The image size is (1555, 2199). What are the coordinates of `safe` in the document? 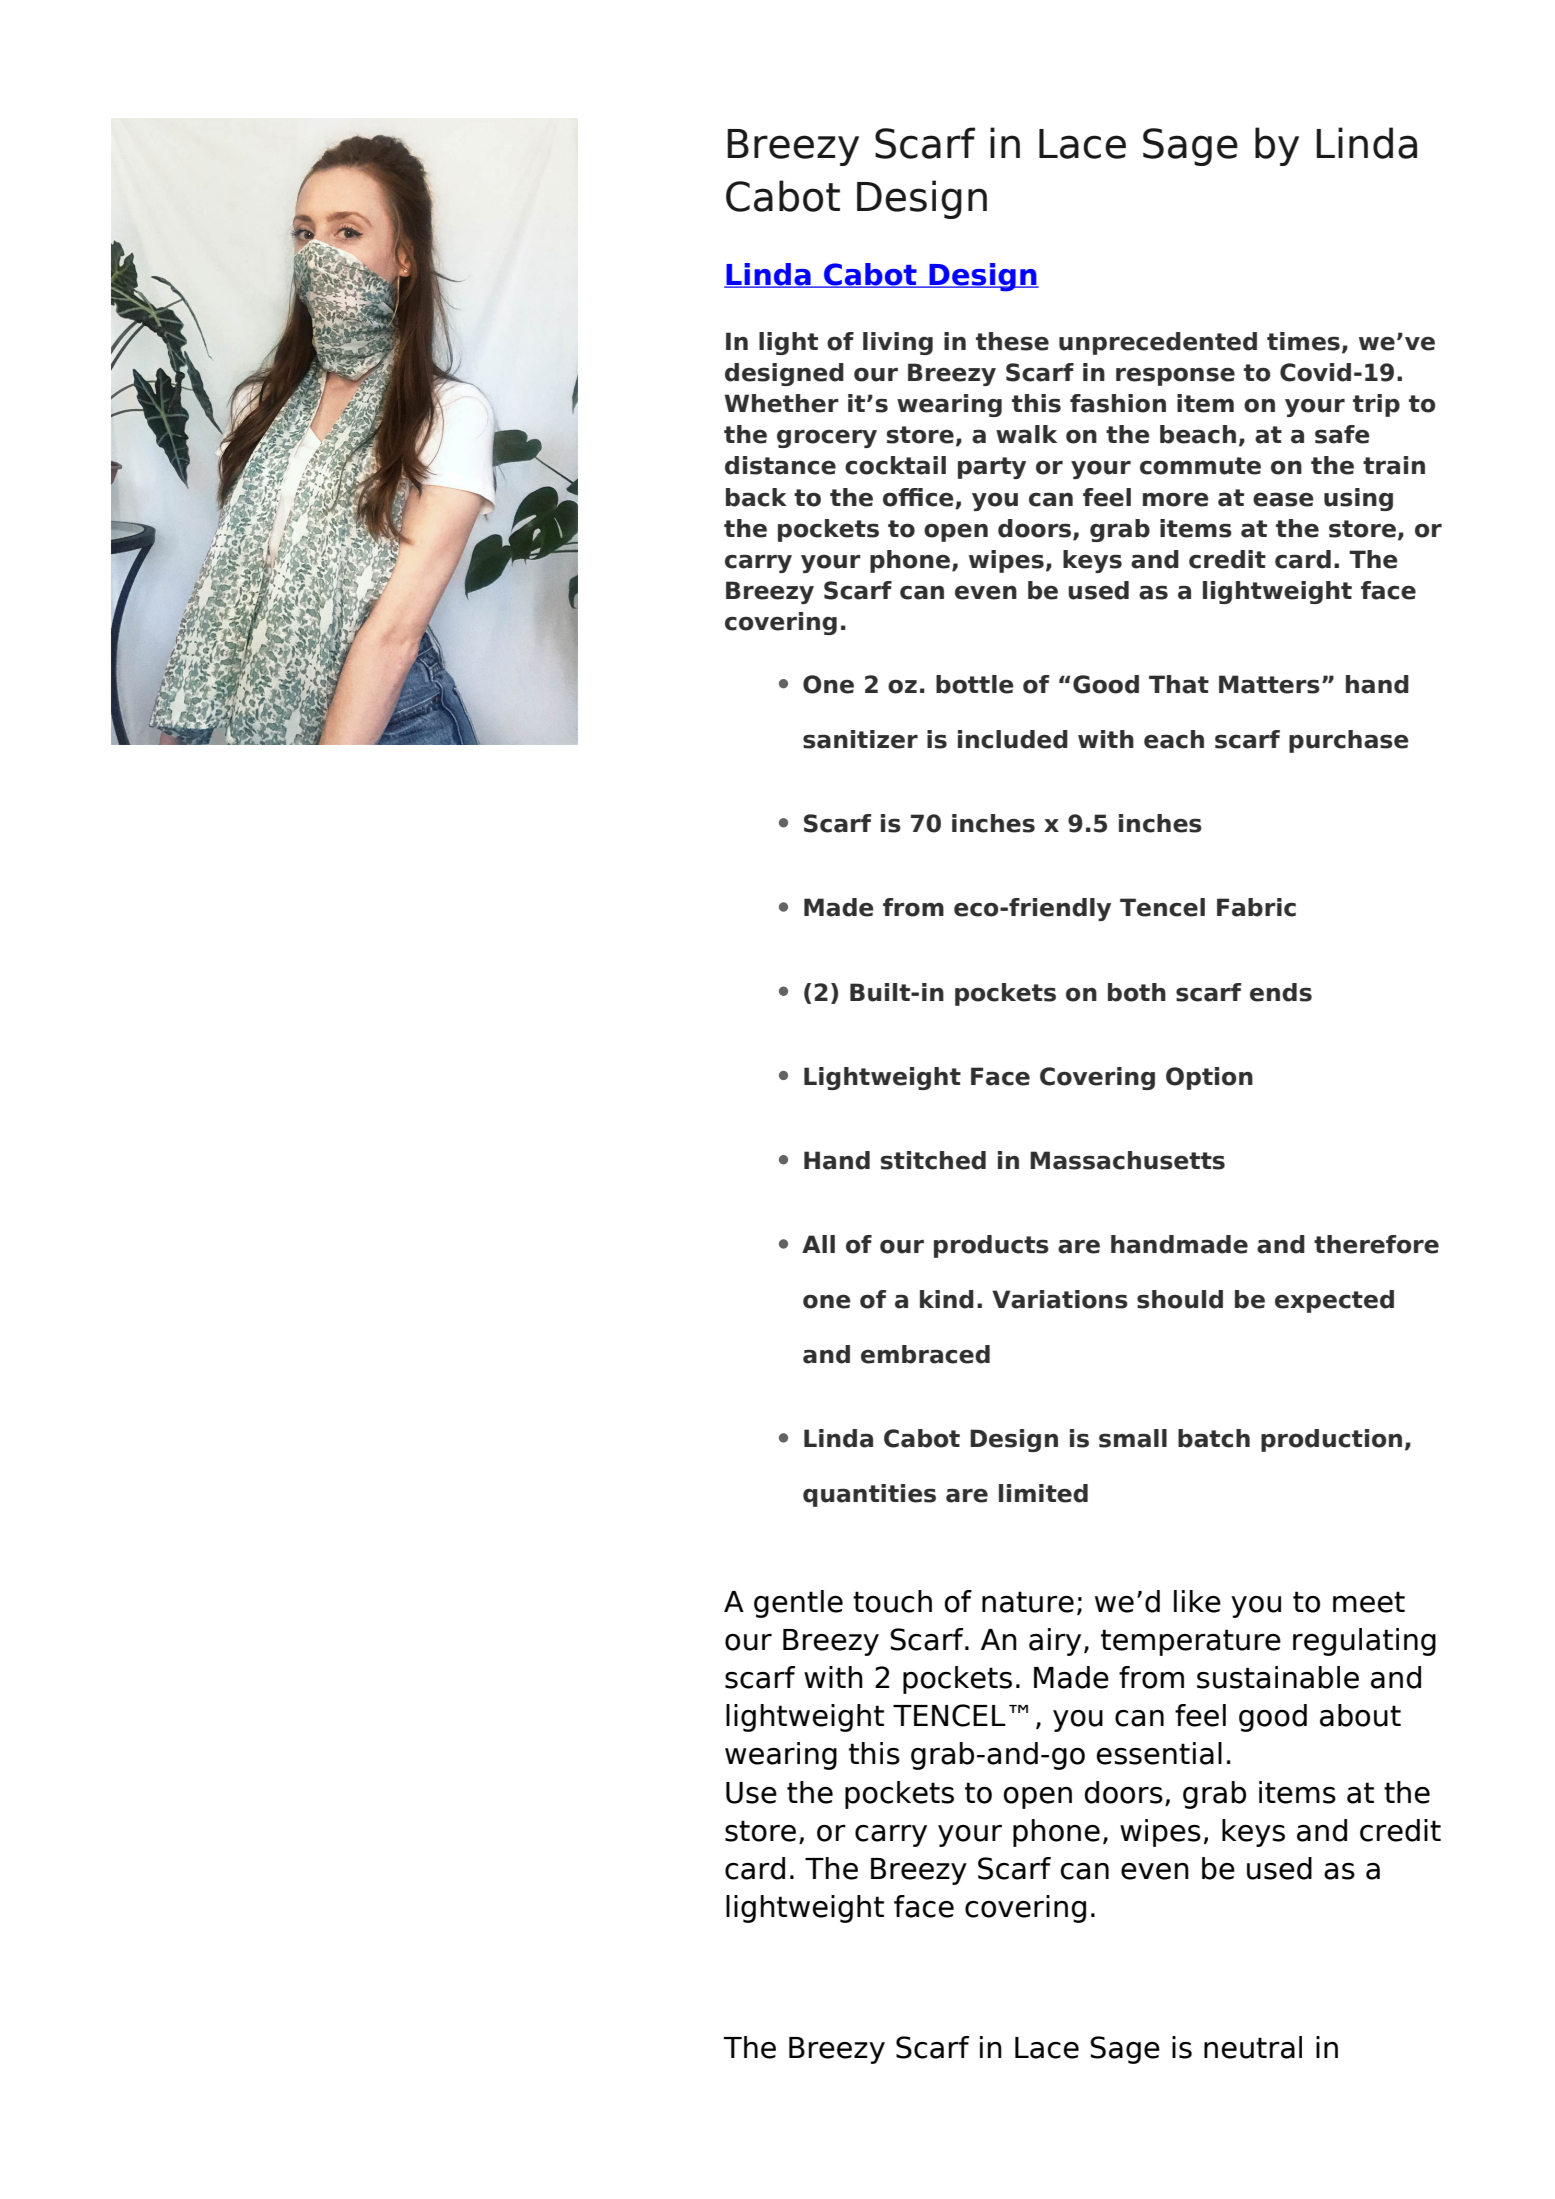 It's located at (1342, 434).
